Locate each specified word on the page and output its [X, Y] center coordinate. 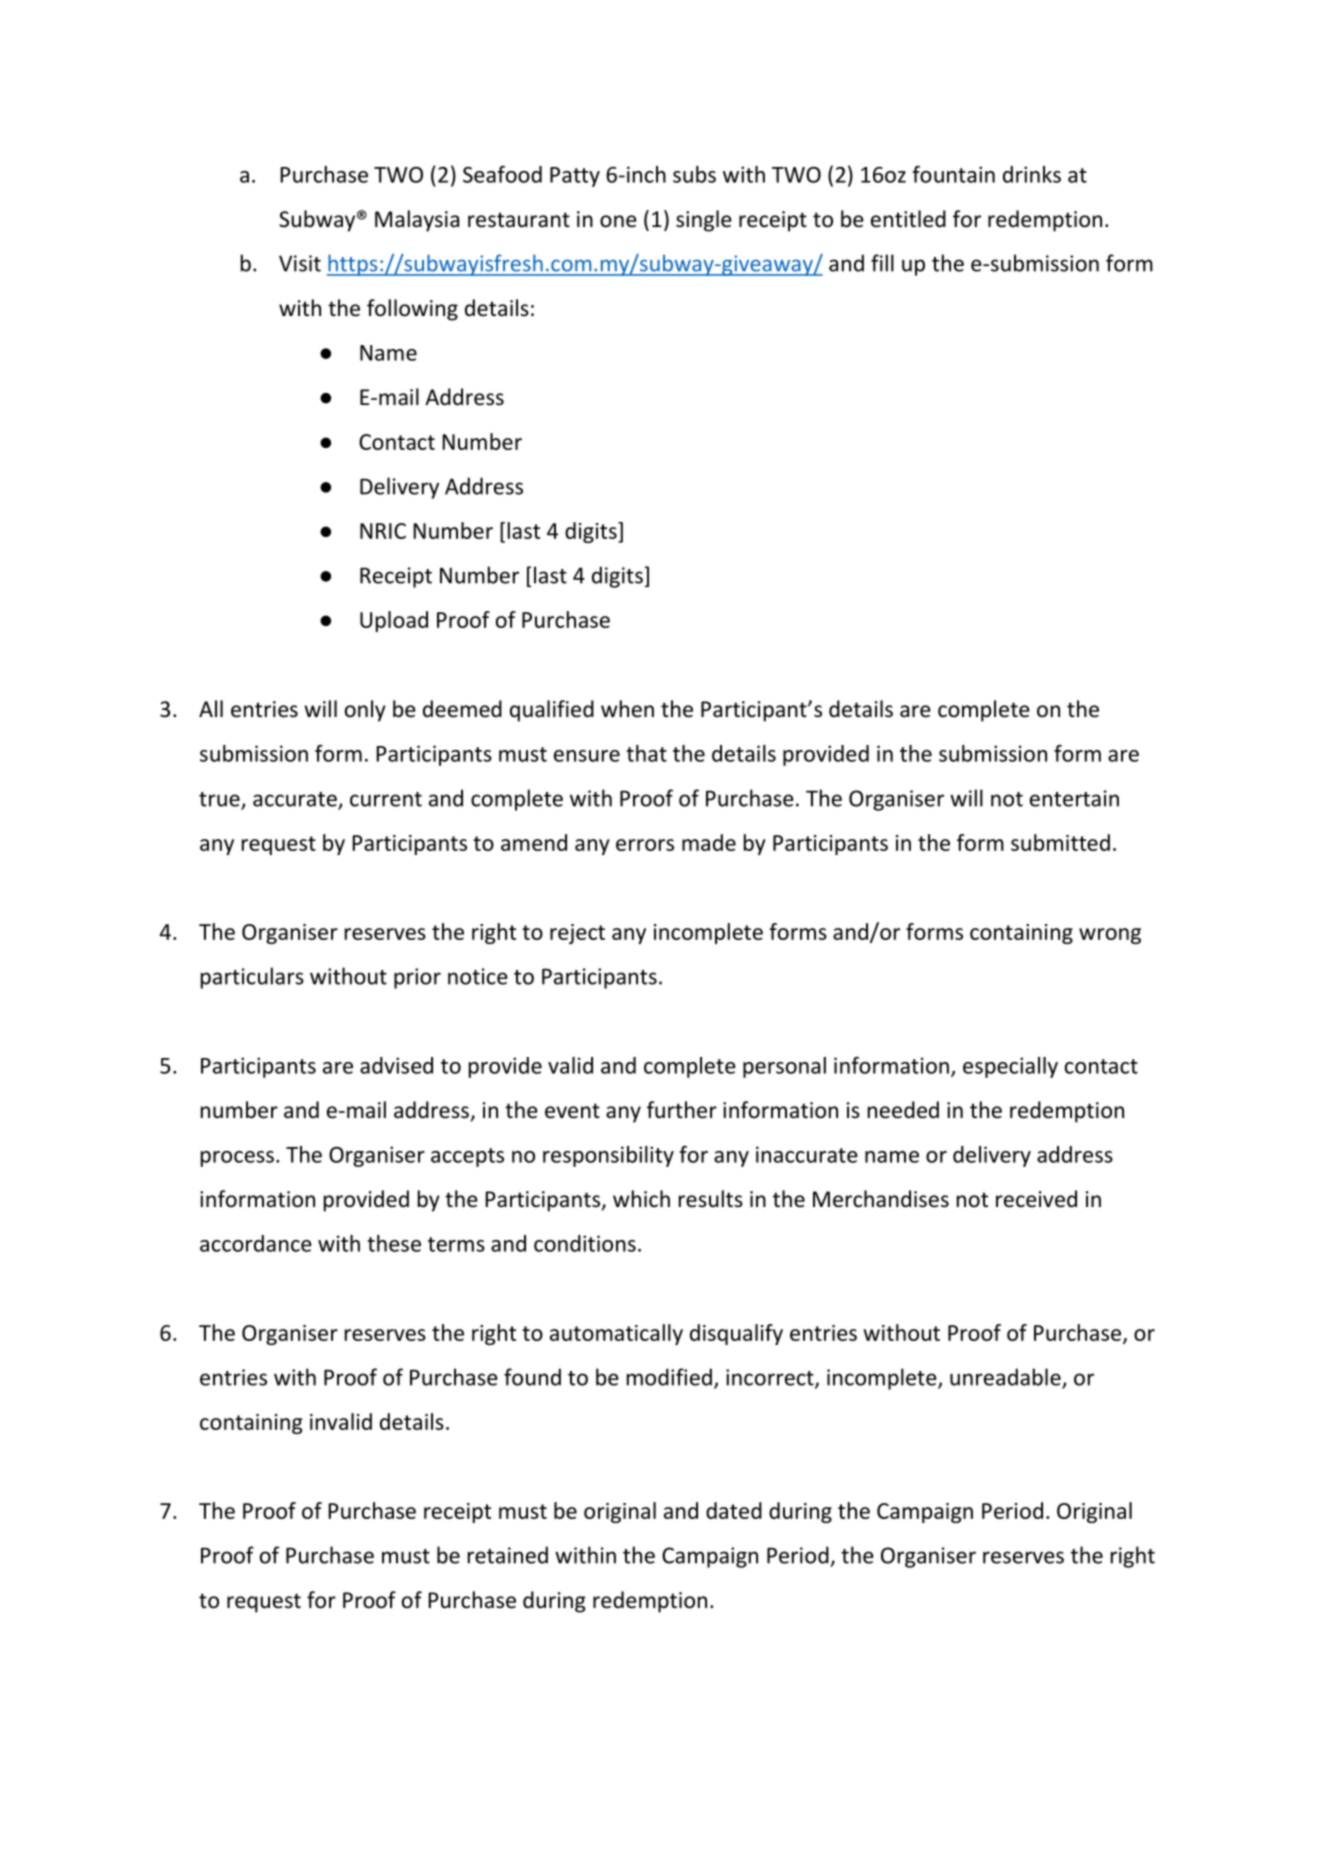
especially [1010, 1067]
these [394, 1243]
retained [508, 1555]
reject [577, 934]
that [646, 753]
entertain [1074, 798]
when [627, 709]
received [1036, 1199]
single [704, 221]
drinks [1032, 174]
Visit [300, 263]
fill [882, 263]
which [641, 1199]
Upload [394, 621]
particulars [252, 978]
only [365, 711]
